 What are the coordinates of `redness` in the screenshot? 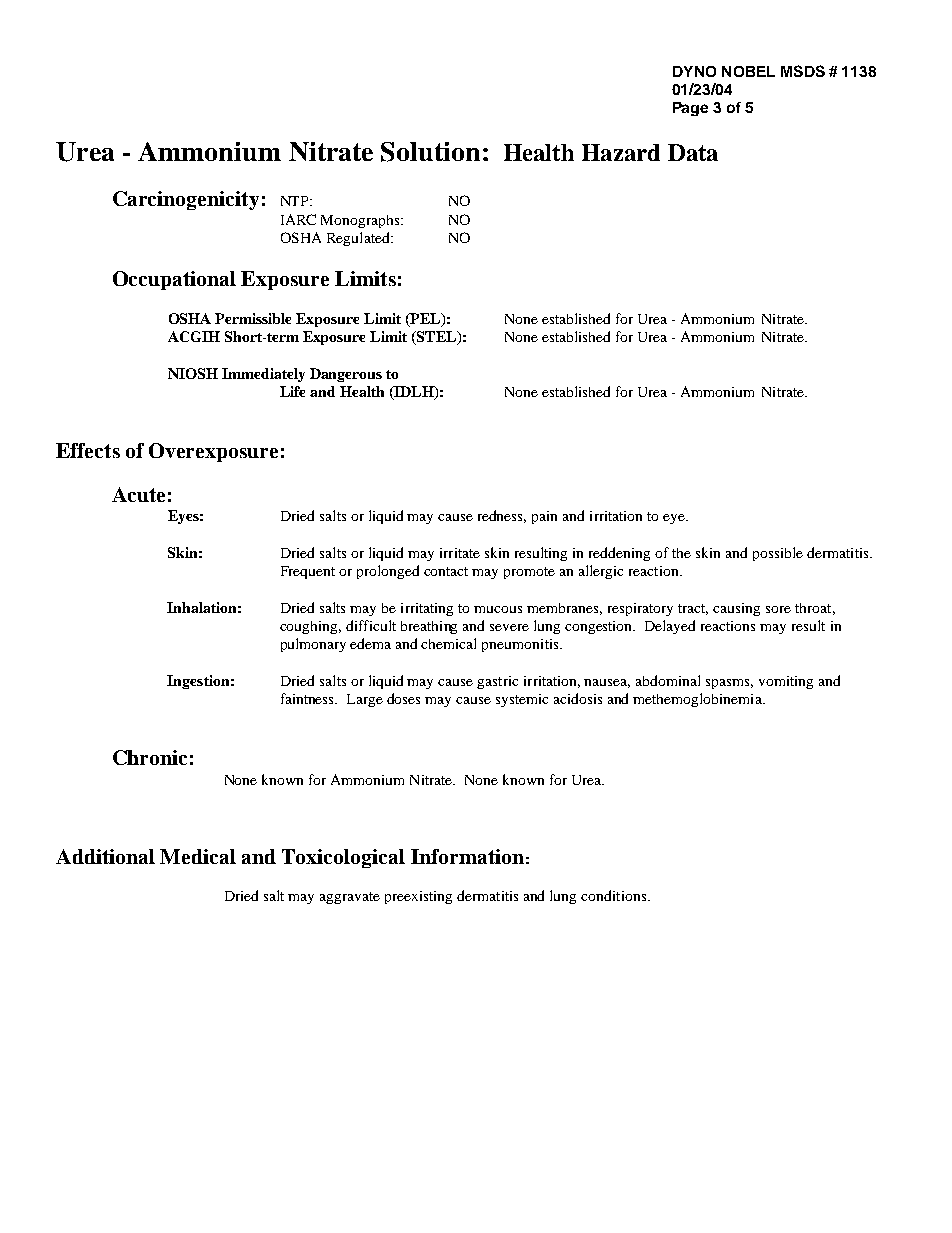 It's located at (502, 516).
